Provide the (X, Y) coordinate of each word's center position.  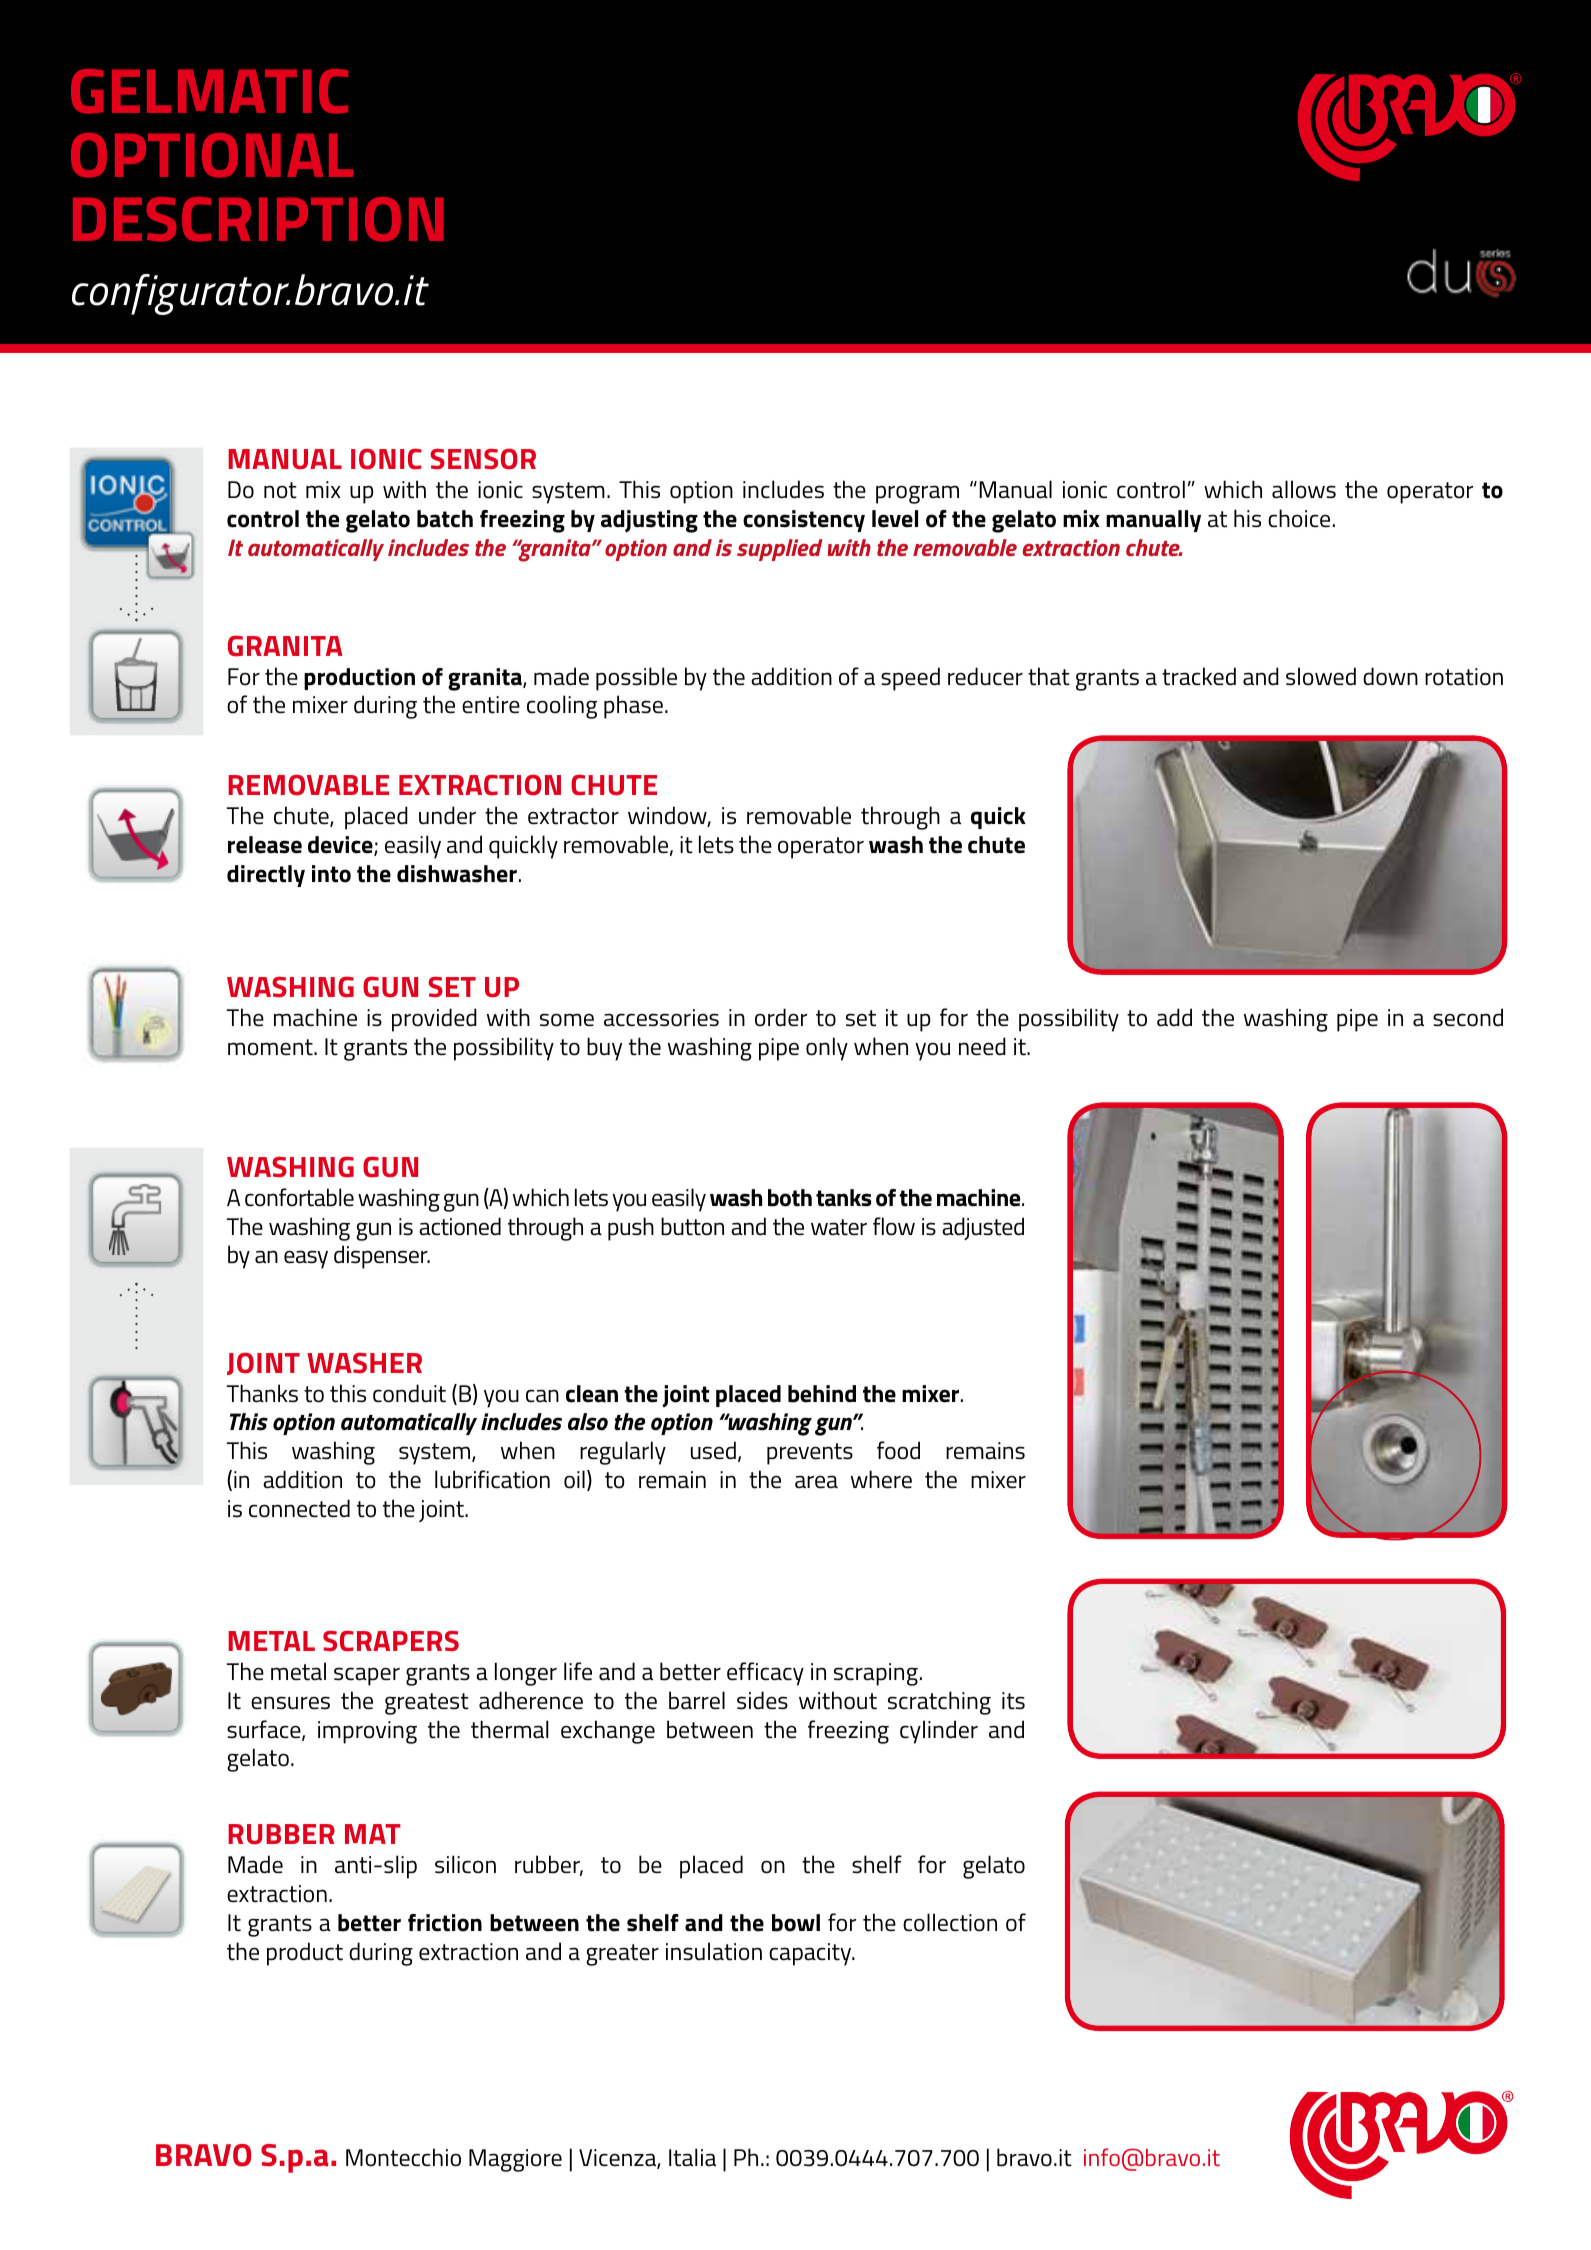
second (1468, 1017)
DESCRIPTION (258, 219)
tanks (844, 1198)
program (917, 494)
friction (445, 1923)
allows (1304, 489)
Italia (692, 2157)
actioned (460, 1226)
